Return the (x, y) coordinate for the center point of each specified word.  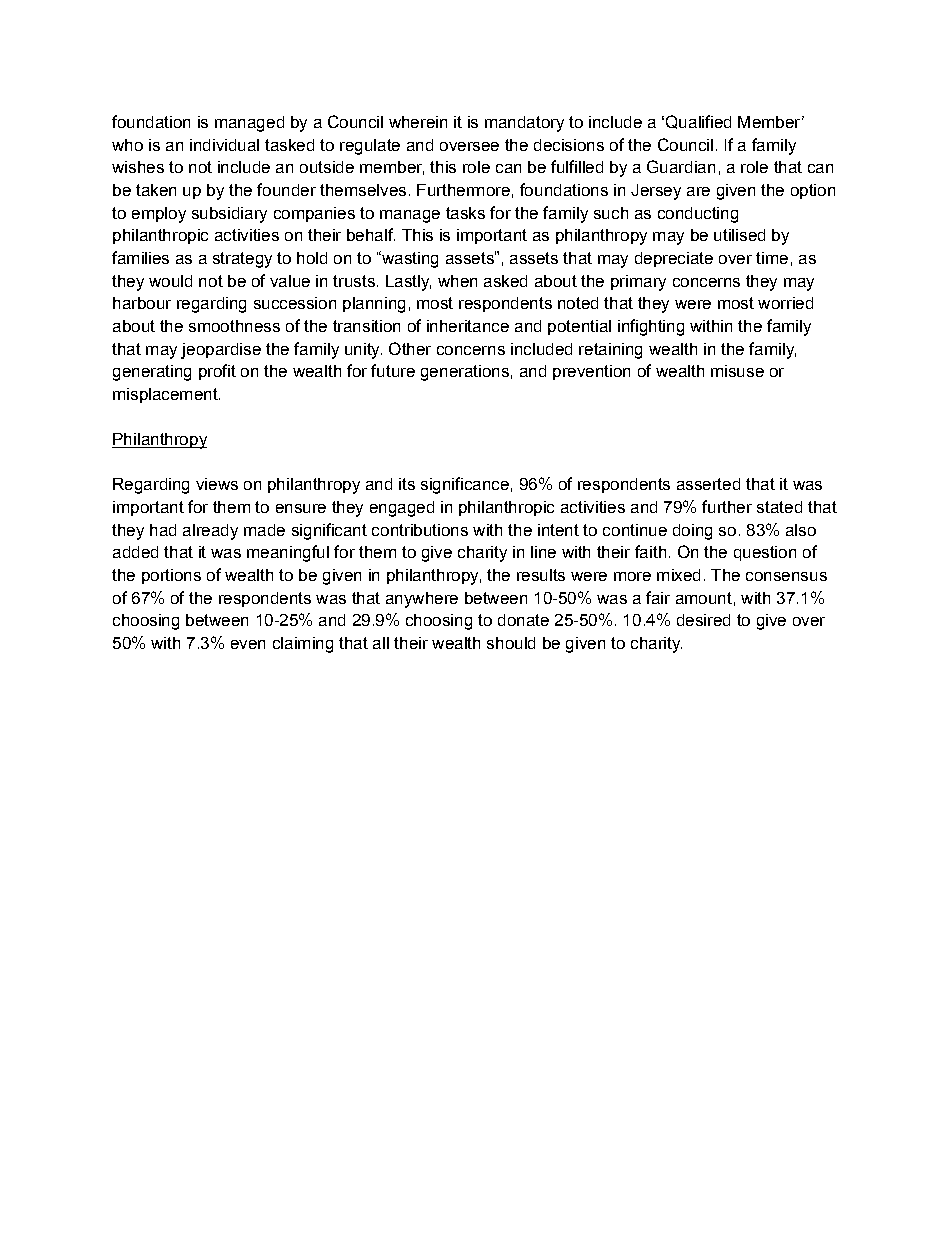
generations (465, 373)
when (457, 281)
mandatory (524, 124)
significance (465, 485)
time (772, 258)
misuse (737, 371)
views (217, 484)
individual (224, 145)
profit (217, 372)
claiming (303, 645)
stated (779, 507)
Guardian (681, 166)
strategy (242, 260)
